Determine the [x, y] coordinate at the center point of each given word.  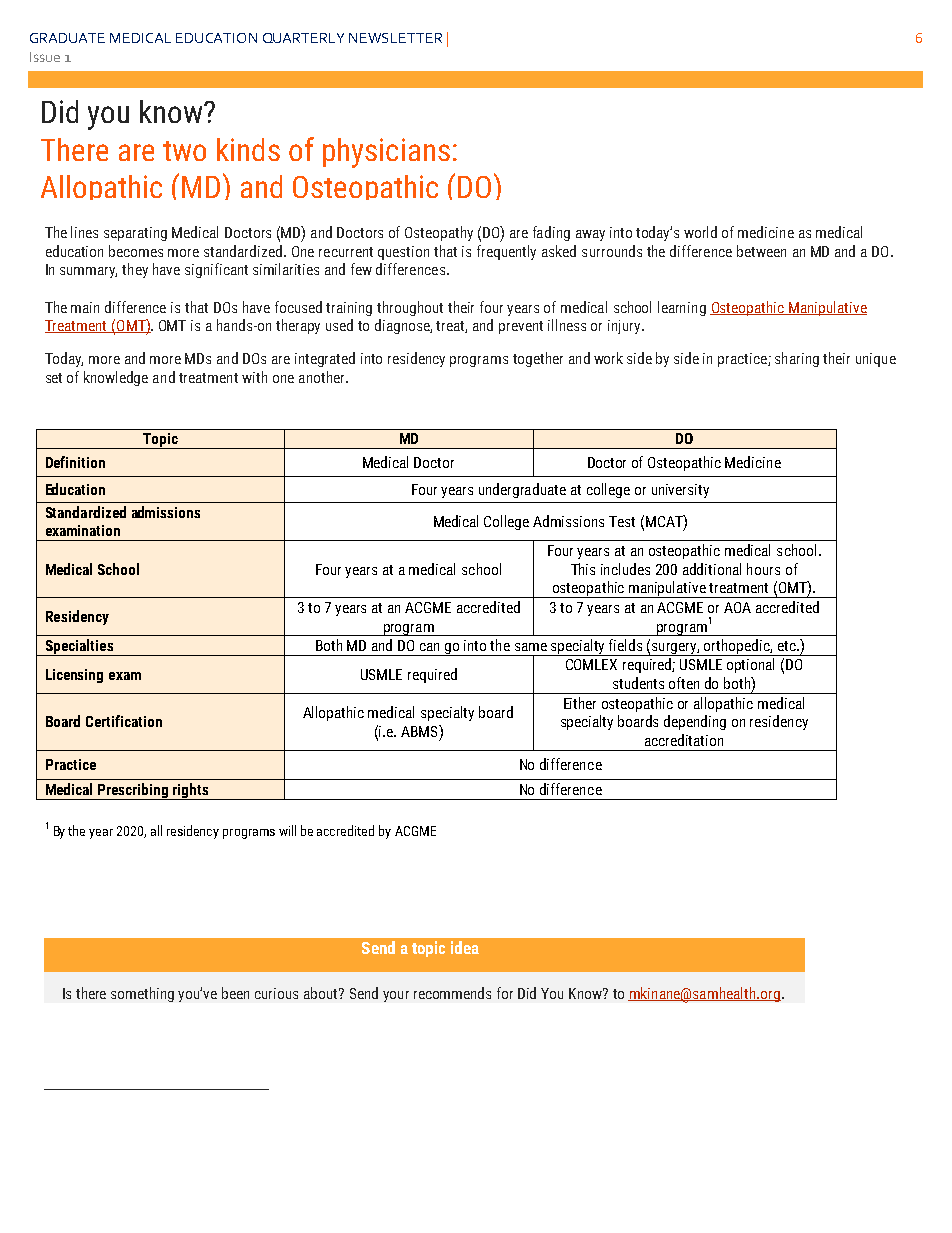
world [700, 232]
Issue [45, 57]
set [54, 378]
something [142, 994]
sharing [797, 359]
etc [788, 646]
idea [465, 947]
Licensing [74, 676]
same [531, 647]
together [538, 359]
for [505, 993]
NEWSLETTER [395, 38]
